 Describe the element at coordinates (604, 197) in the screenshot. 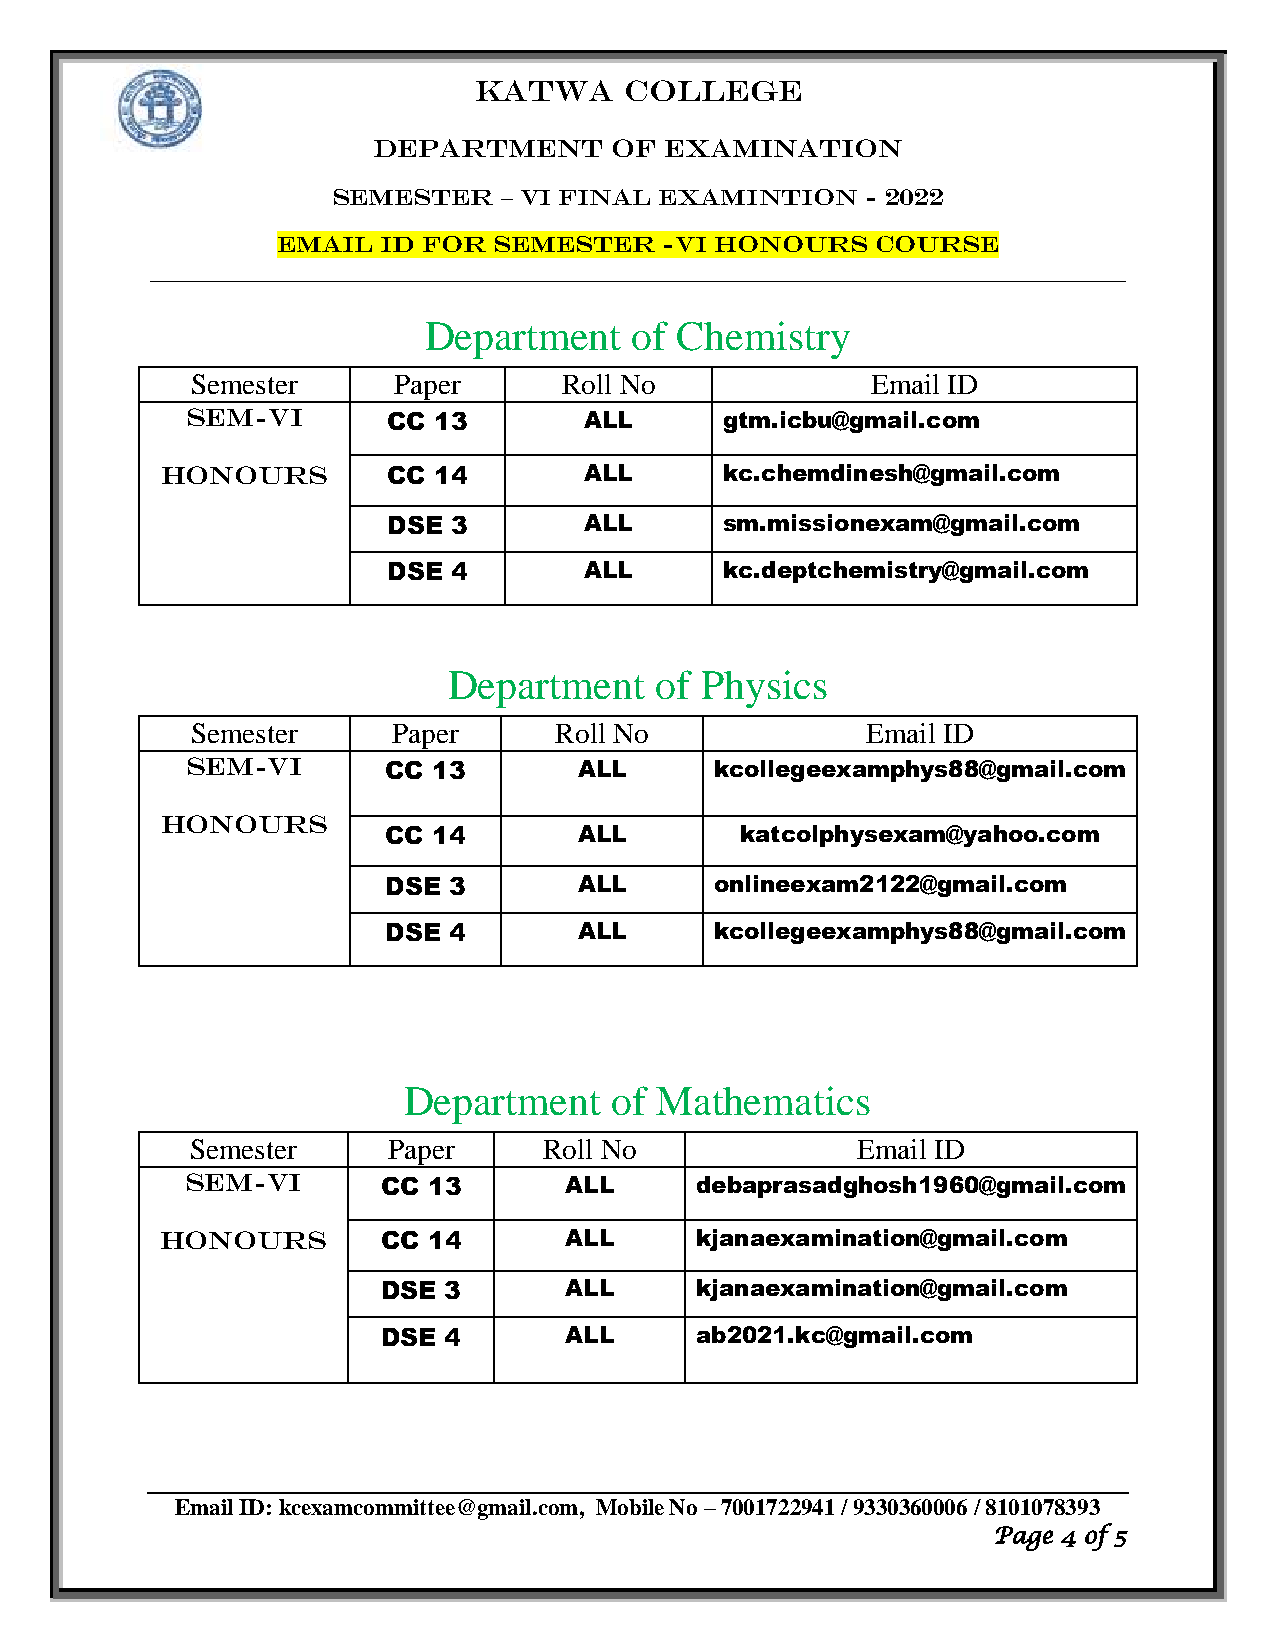

I see `FINAL` at that location.
